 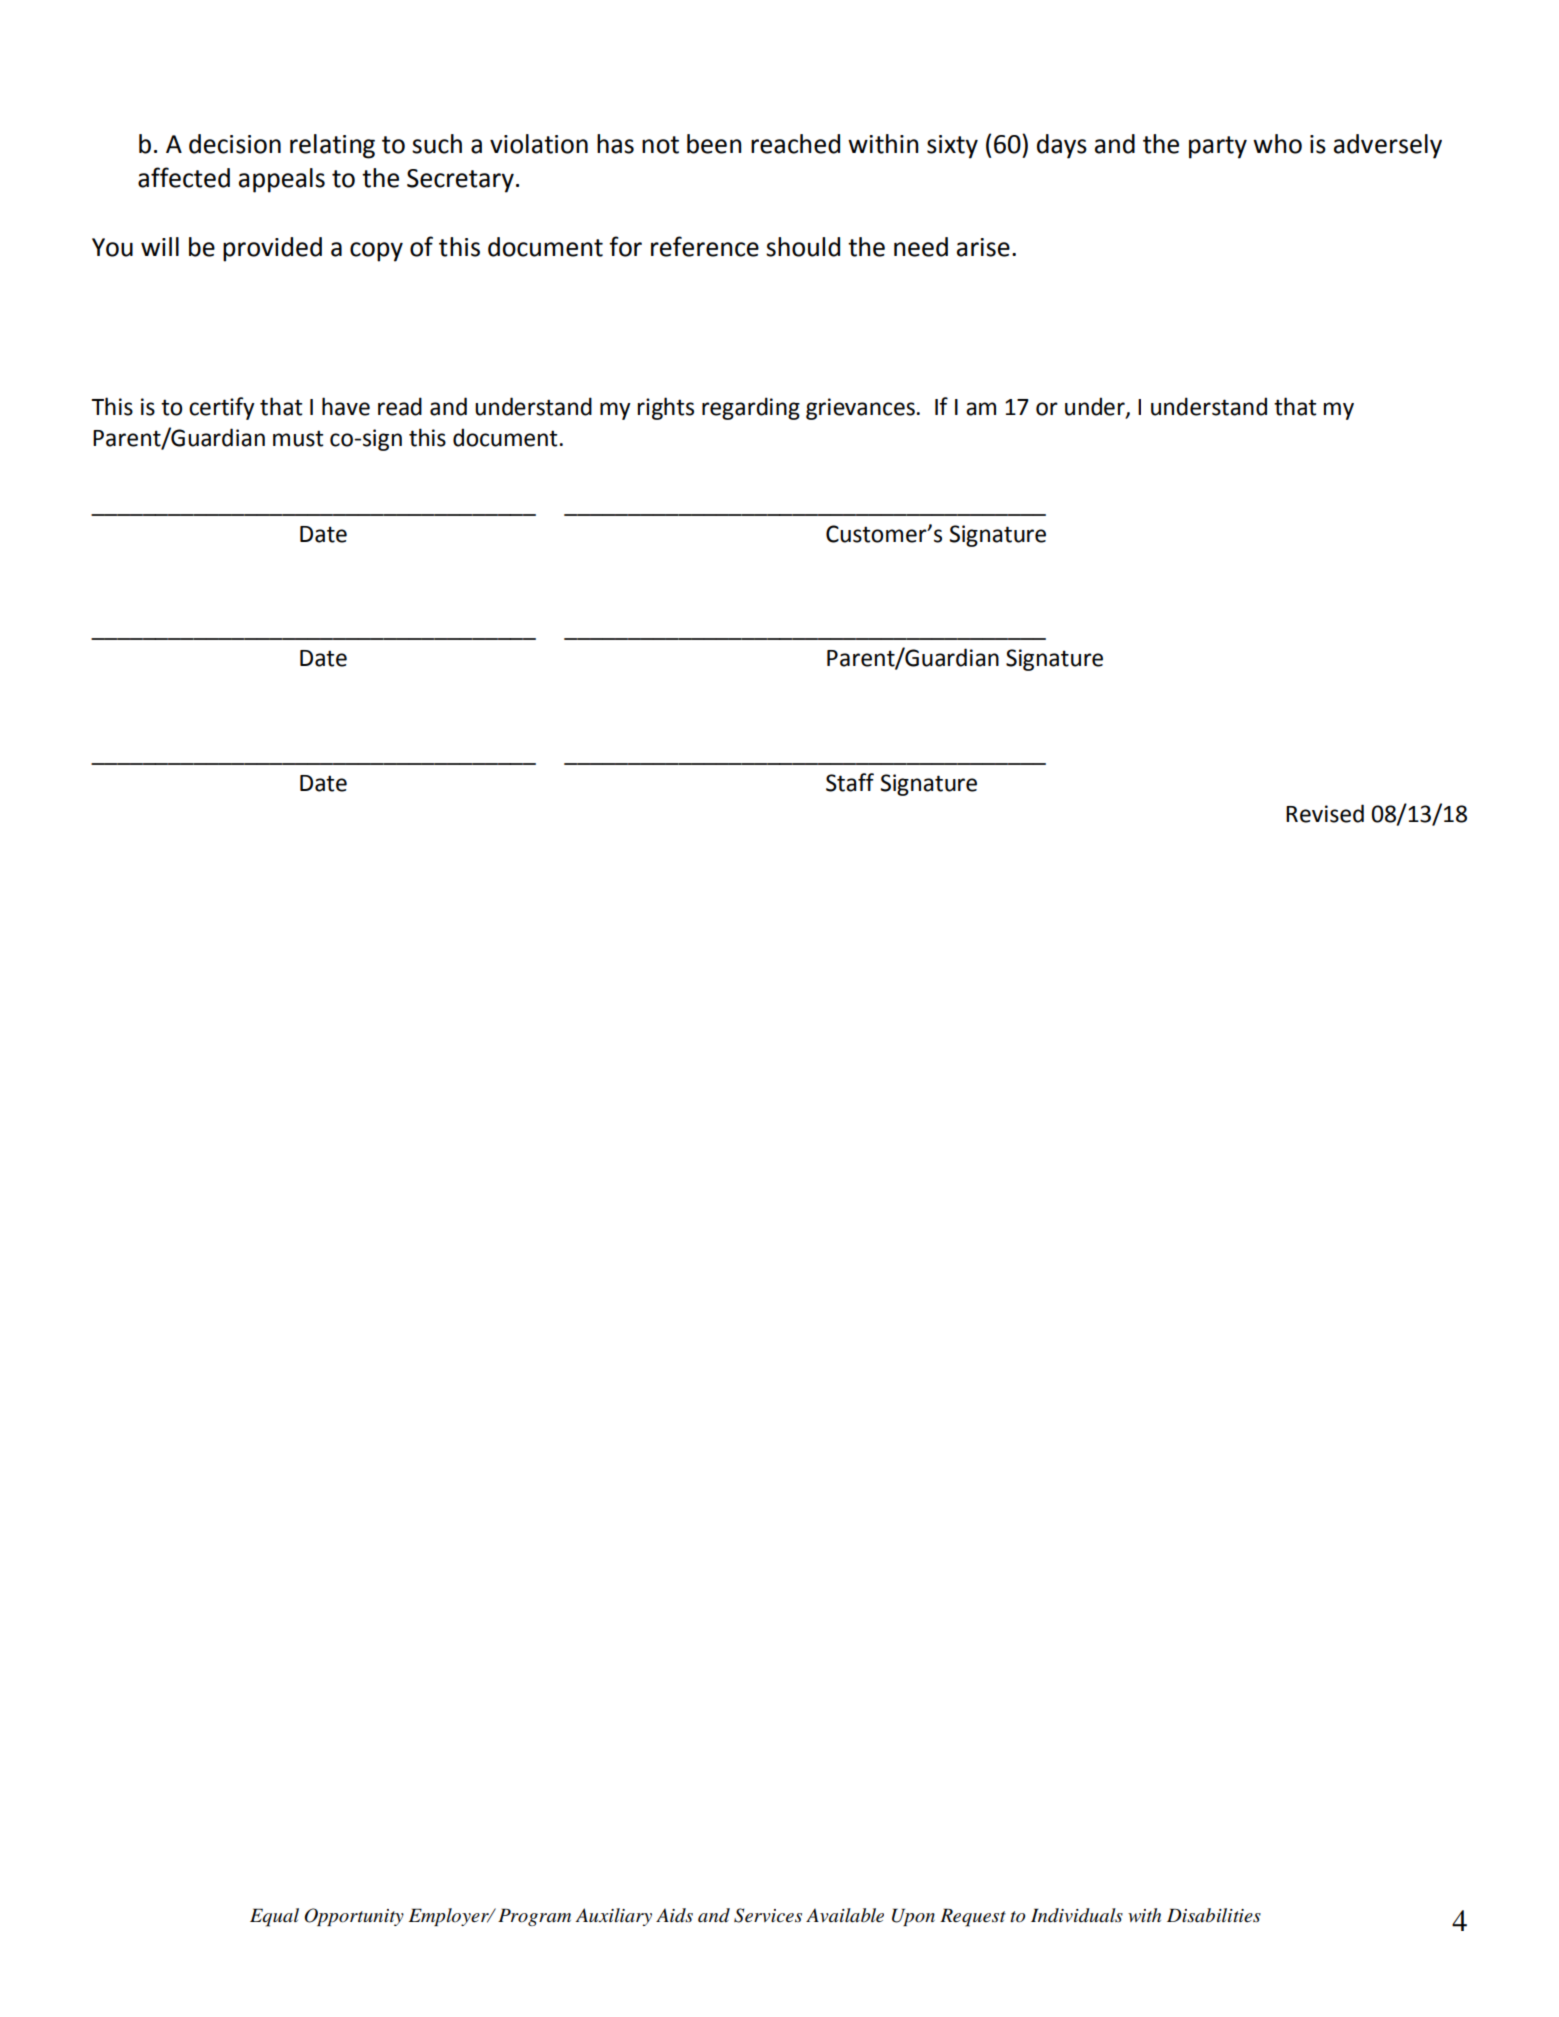 I want to click on reference, so click(x=705, y=246).
